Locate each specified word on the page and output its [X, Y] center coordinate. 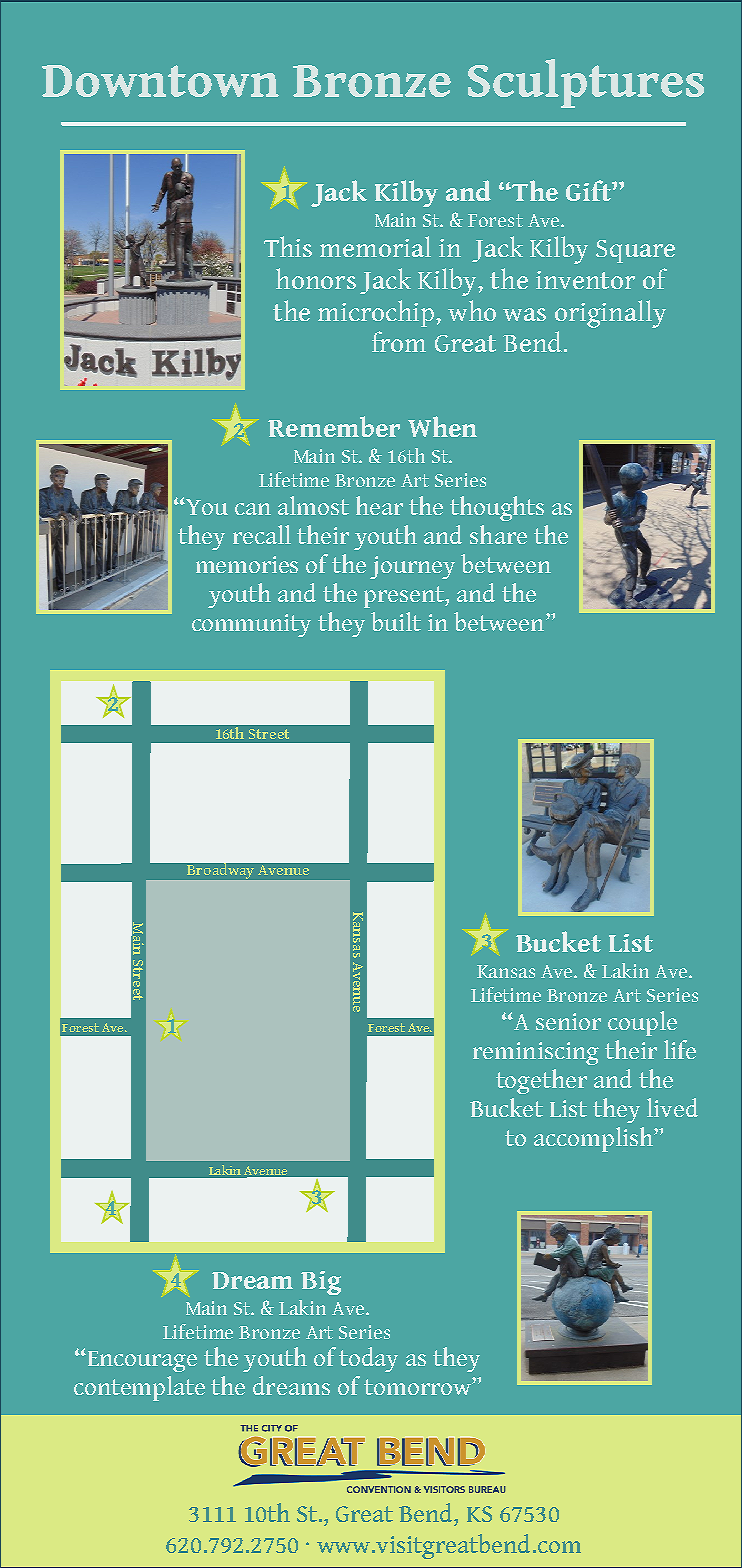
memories [247, 564]
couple [642, 1023]
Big [321, 1283]
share [498, 534]
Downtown [160, 81]
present [405, 597]
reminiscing [536, 1053]
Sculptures [586, 83]
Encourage [141, 1361]
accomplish [594, 1139]
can [253, 509]
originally [610, 314]
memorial [375, 246]
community [251, 625]
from [399, 341]
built [396, 621]
